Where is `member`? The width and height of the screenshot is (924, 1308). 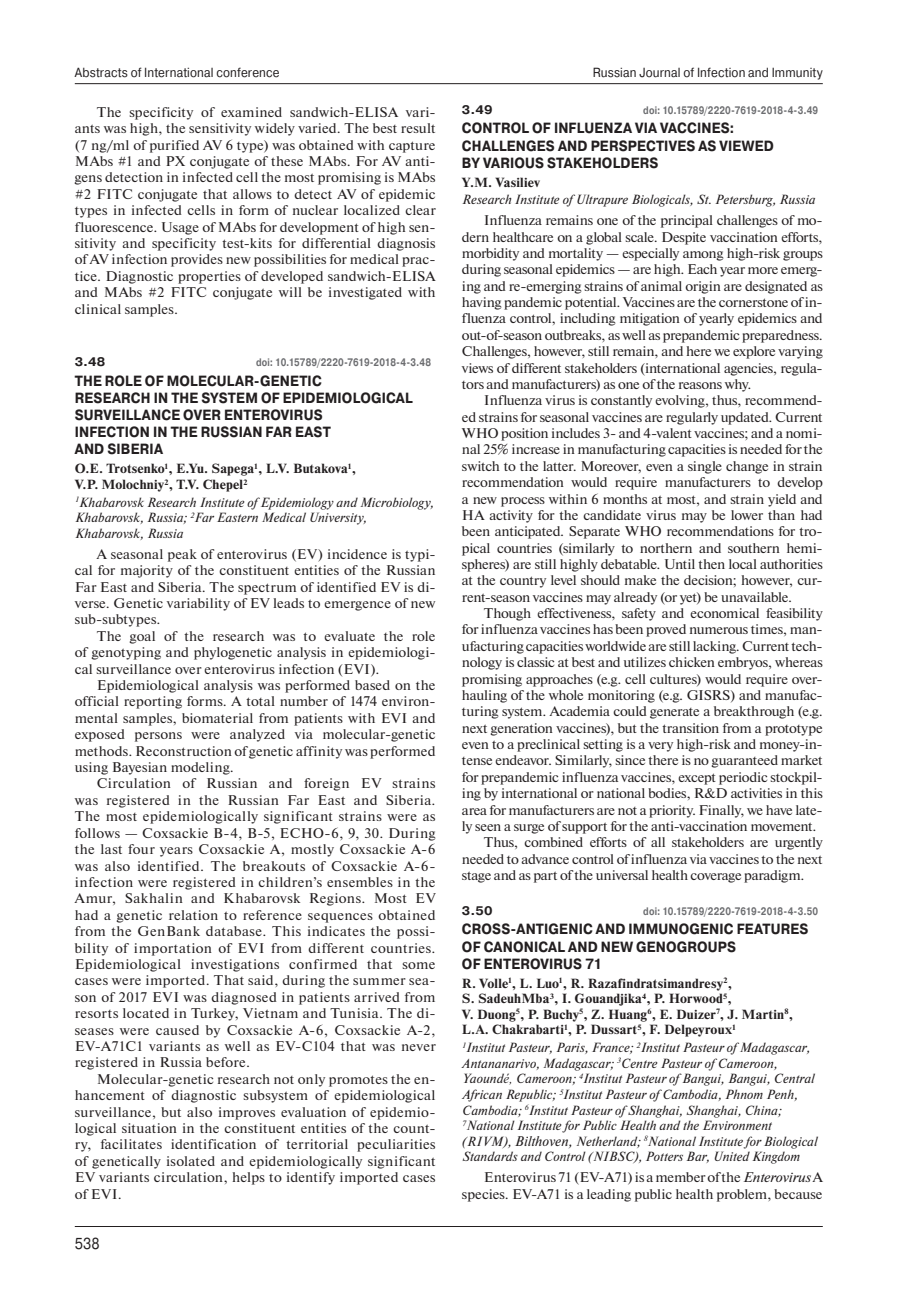 member is located at coordinates (681, 1177).
